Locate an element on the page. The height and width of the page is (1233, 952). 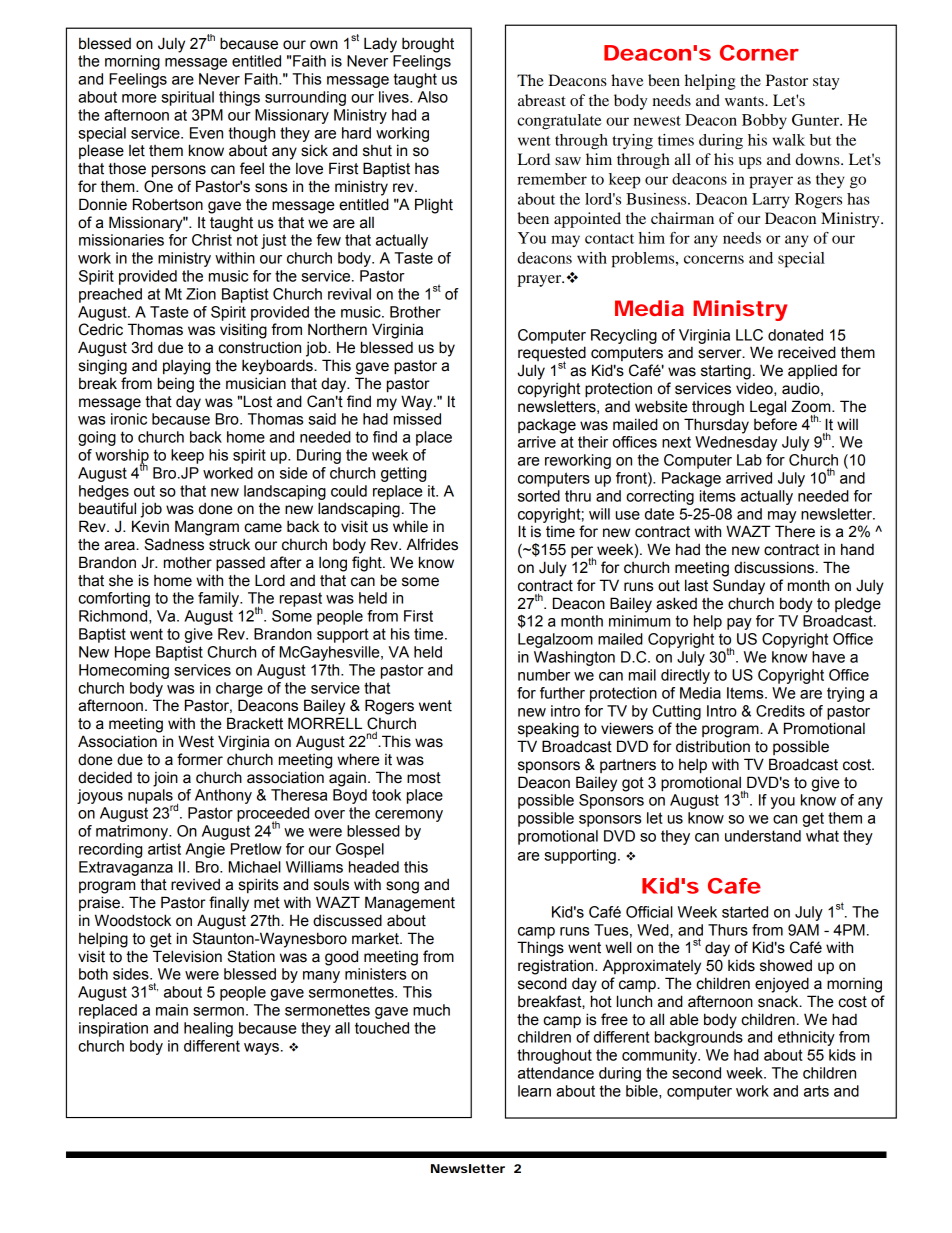
ethnicity is located at coordinates (806, 1038).
